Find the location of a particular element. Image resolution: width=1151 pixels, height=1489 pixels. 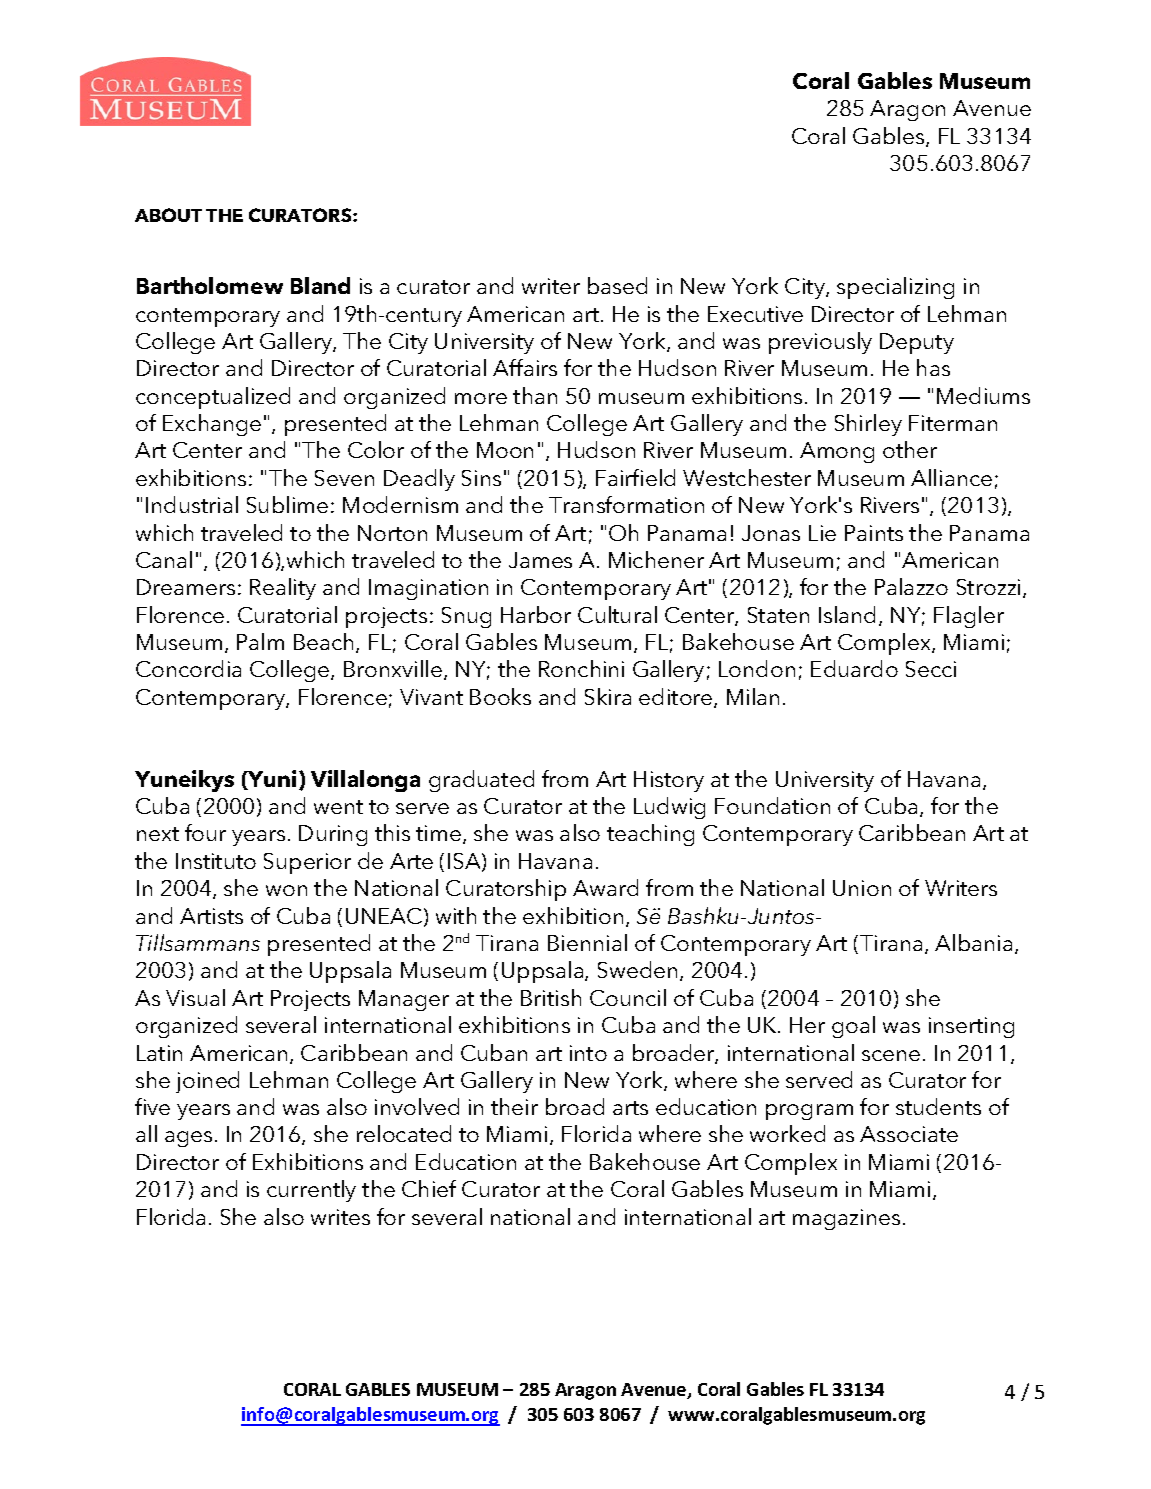

currently is located at coordinates (311, 1191).
